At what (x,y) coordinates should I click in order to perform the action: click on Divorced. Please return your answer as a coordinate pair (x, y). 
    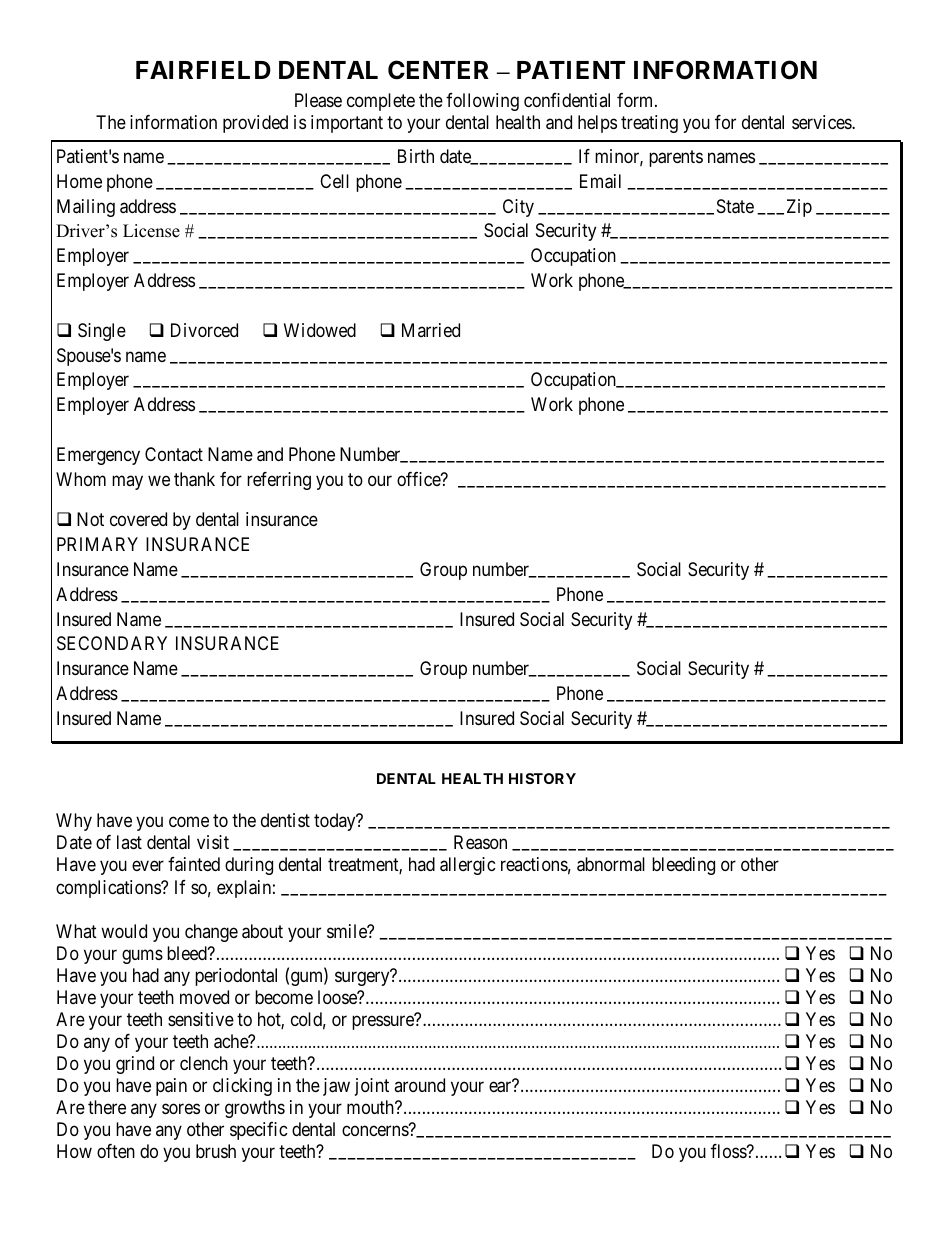
    Looking at the image, I should click on (204, 330).
